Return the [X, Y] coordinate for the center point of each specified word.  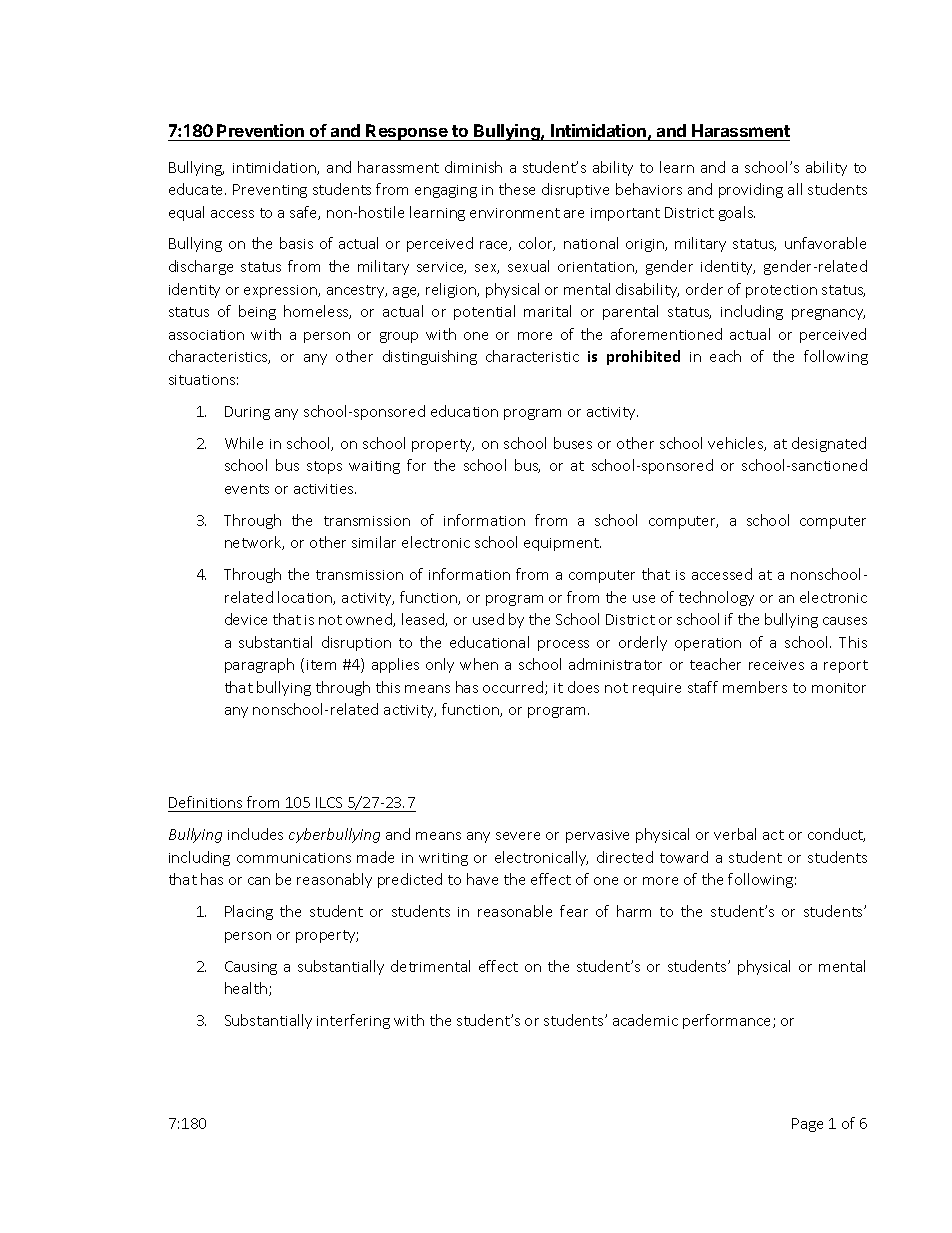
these [517, 189]
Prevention [260, 130]
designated [829, 444]
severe [518, 836]
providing [751, 190]
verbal [735, 834]
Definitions [205, 802]
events [247, 489]
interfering [353, 1021]
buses [573, 443]
